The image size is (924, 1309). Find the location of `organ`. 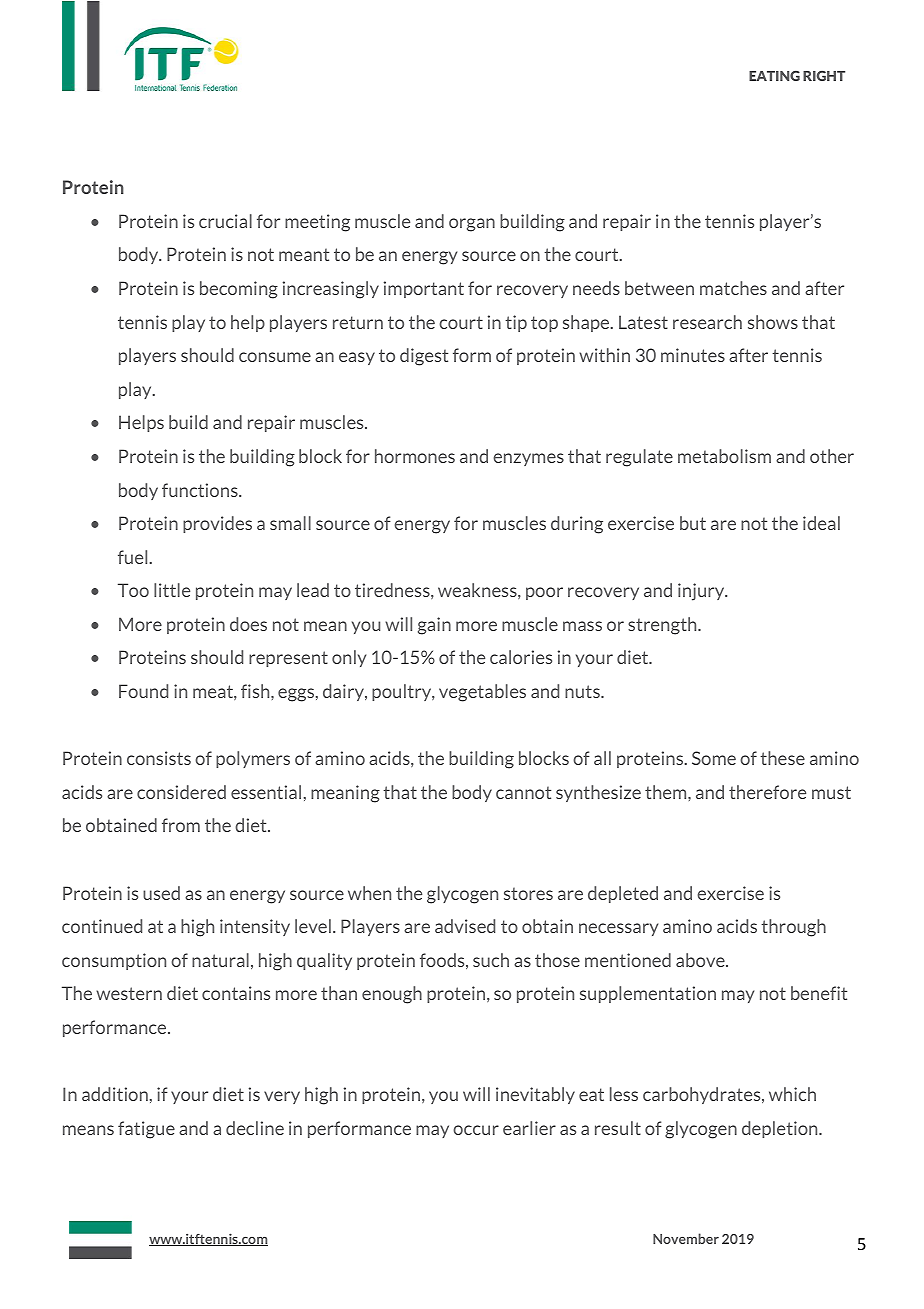

organ is located at coordinates (472, 225).
